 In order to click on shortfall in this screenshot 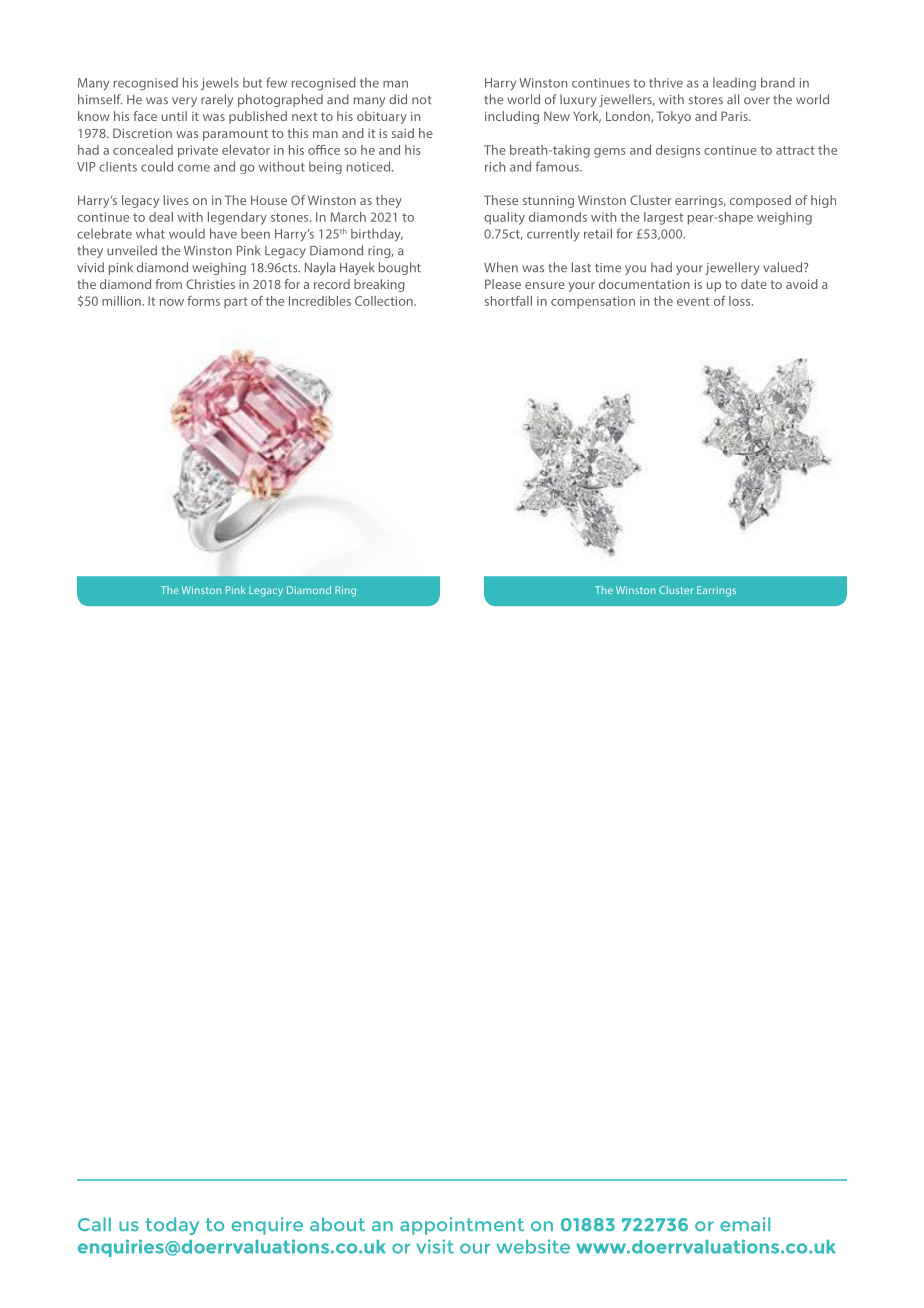, I will do `click(508, 301)`.
